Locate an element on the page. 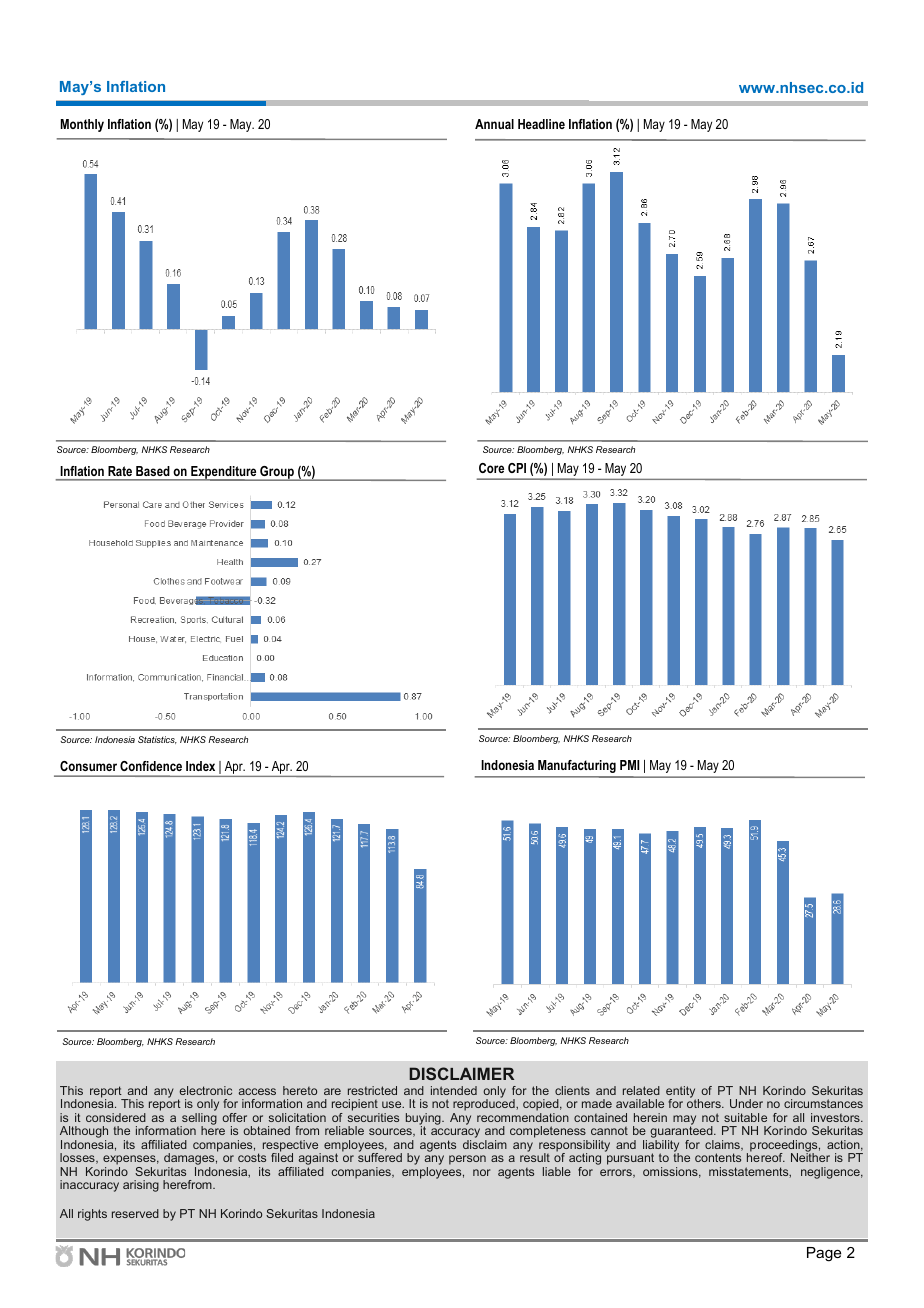 The height and width of the page is (1308, 924). Based is located at coordinates (152, 471).
